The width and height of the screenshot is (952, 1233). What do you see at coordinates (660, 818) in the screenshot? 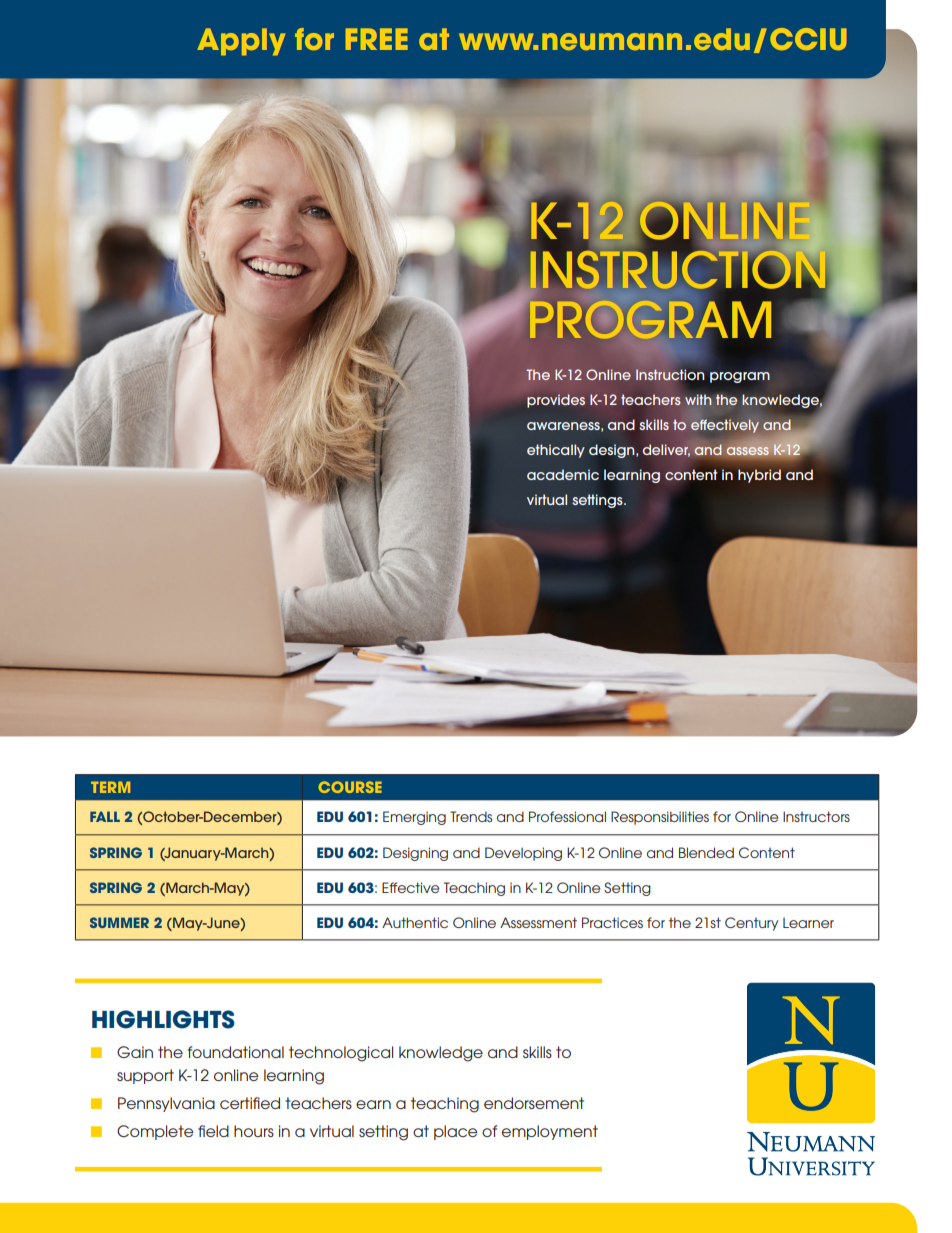
I see `Responsibilities` at bounding box center [660, 818].
